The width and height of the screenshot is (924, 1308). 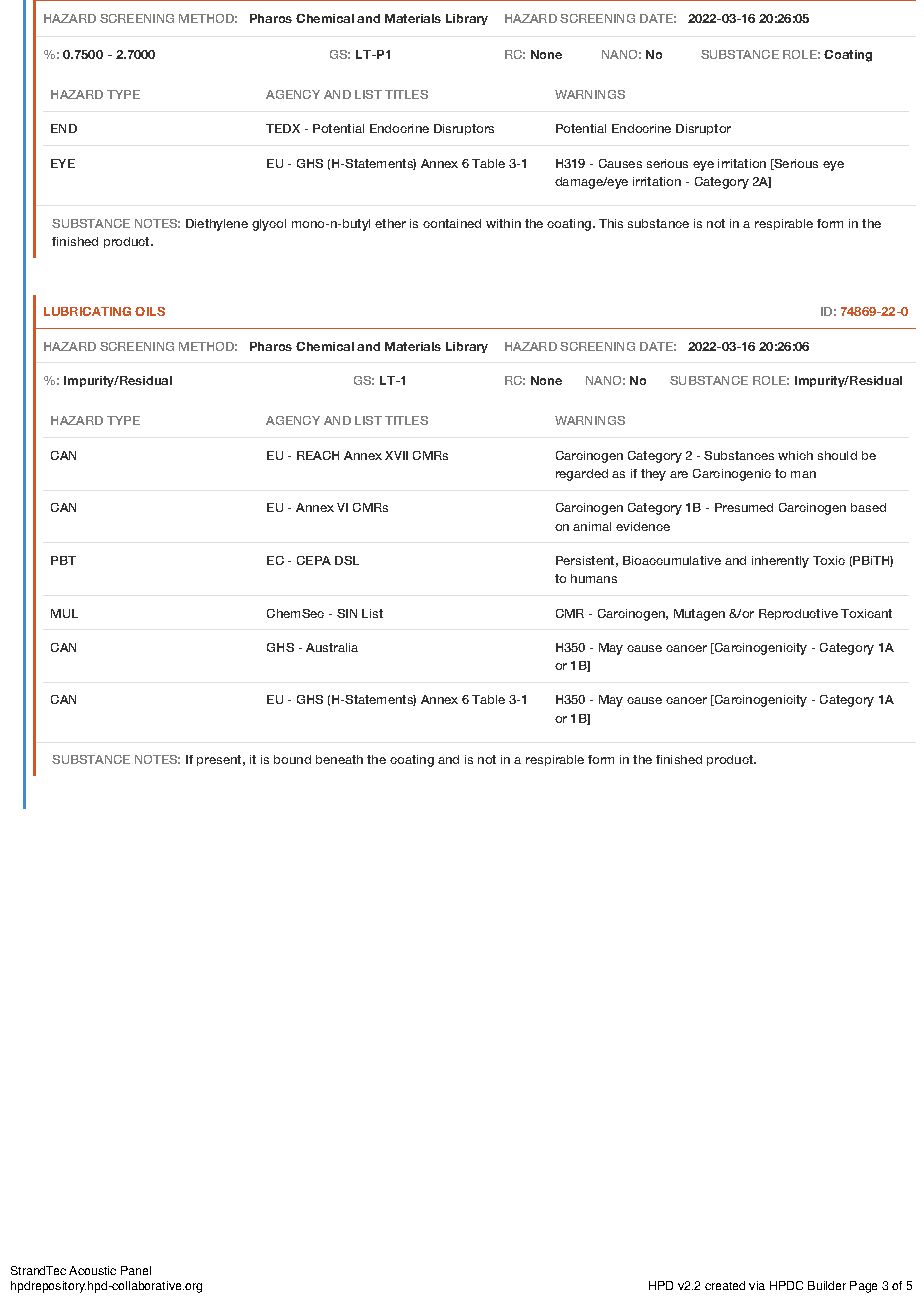 What do you see at coordinates (283, 128) in the screenshot?
I see `TEDX` at bounding box center [283, 128].
